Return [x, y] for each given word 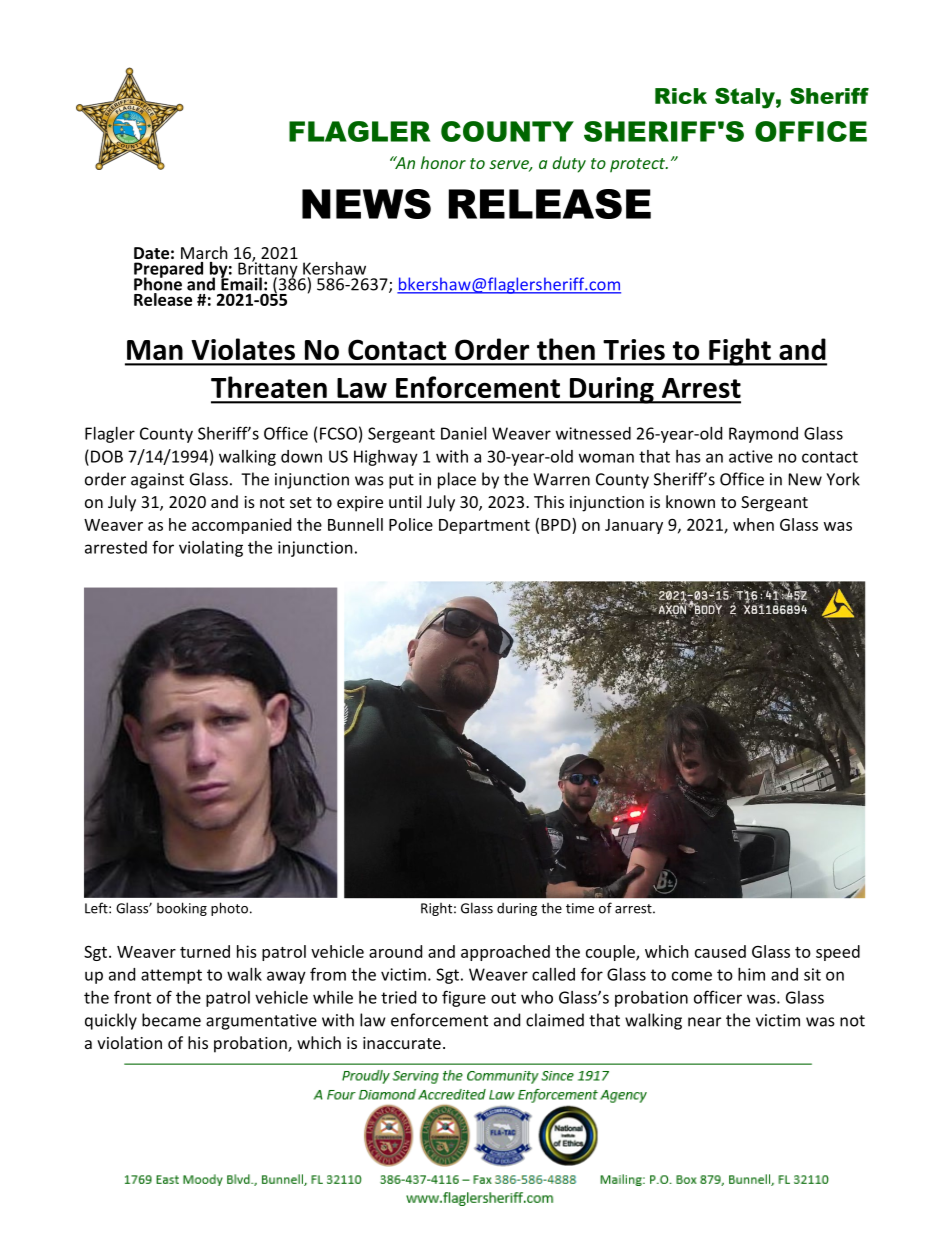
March [204, 252]
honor [443, 162]
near [704, 1022]
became [171, 1020]
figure [464, 998]
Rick [681, 96]
